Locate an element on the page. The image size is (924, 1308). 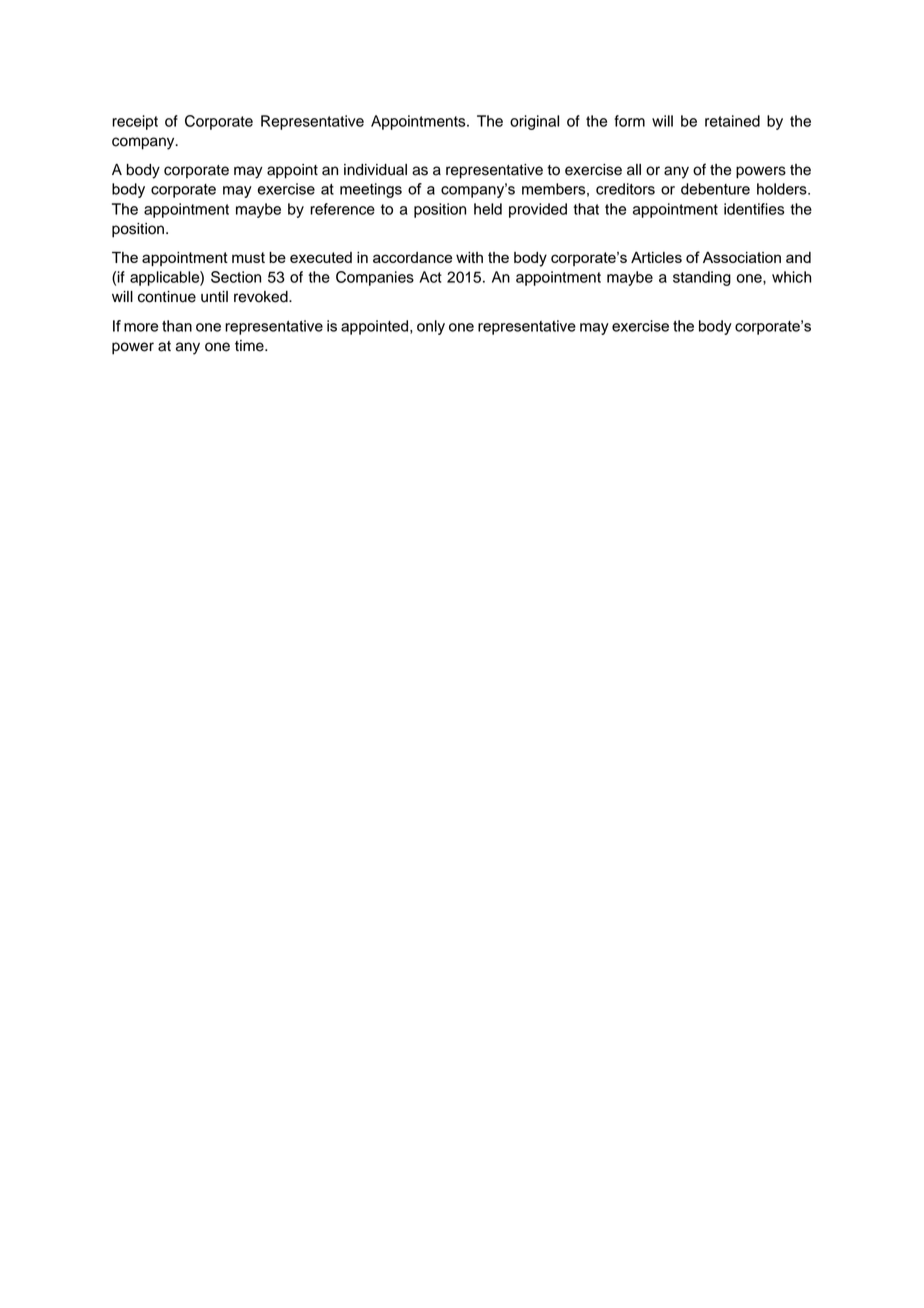
receipt is located at coordinates (135, 122).
